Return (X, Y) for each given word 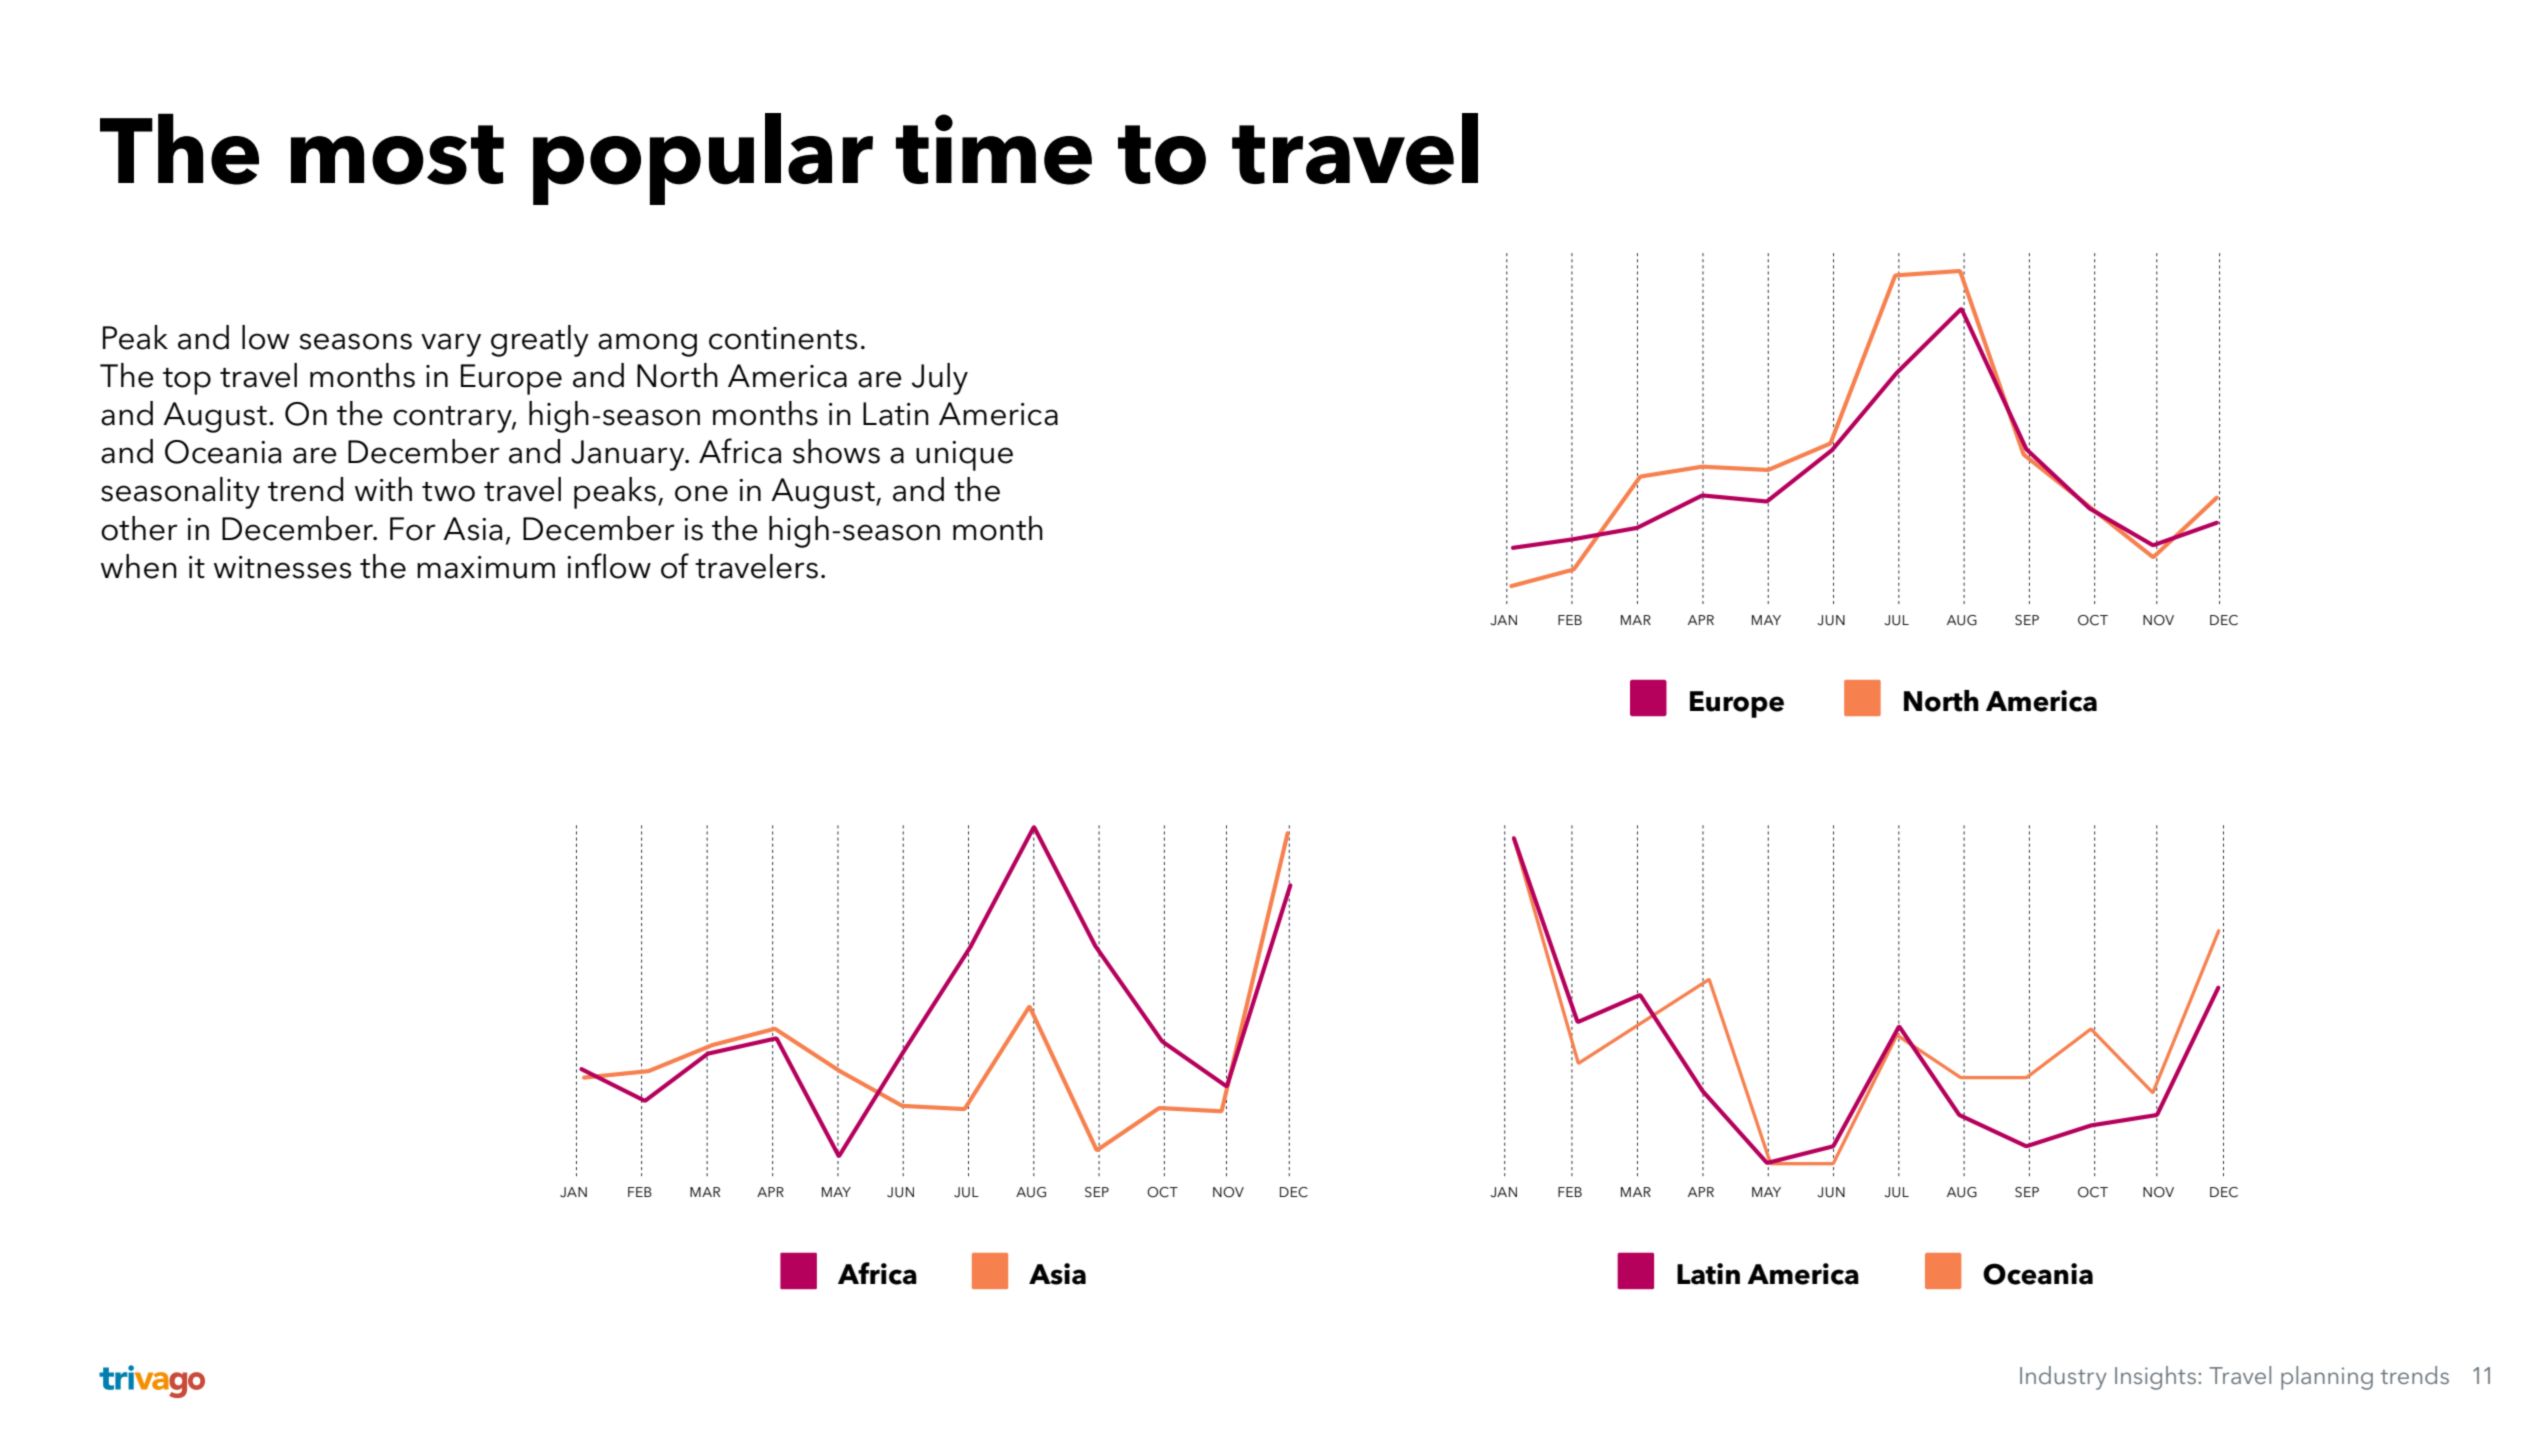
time (994, 149)
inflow (609, 566)
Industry (2063, 1378)
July (940, 379)
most (397, 155)
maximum (486, 567)
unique (964, 456)
